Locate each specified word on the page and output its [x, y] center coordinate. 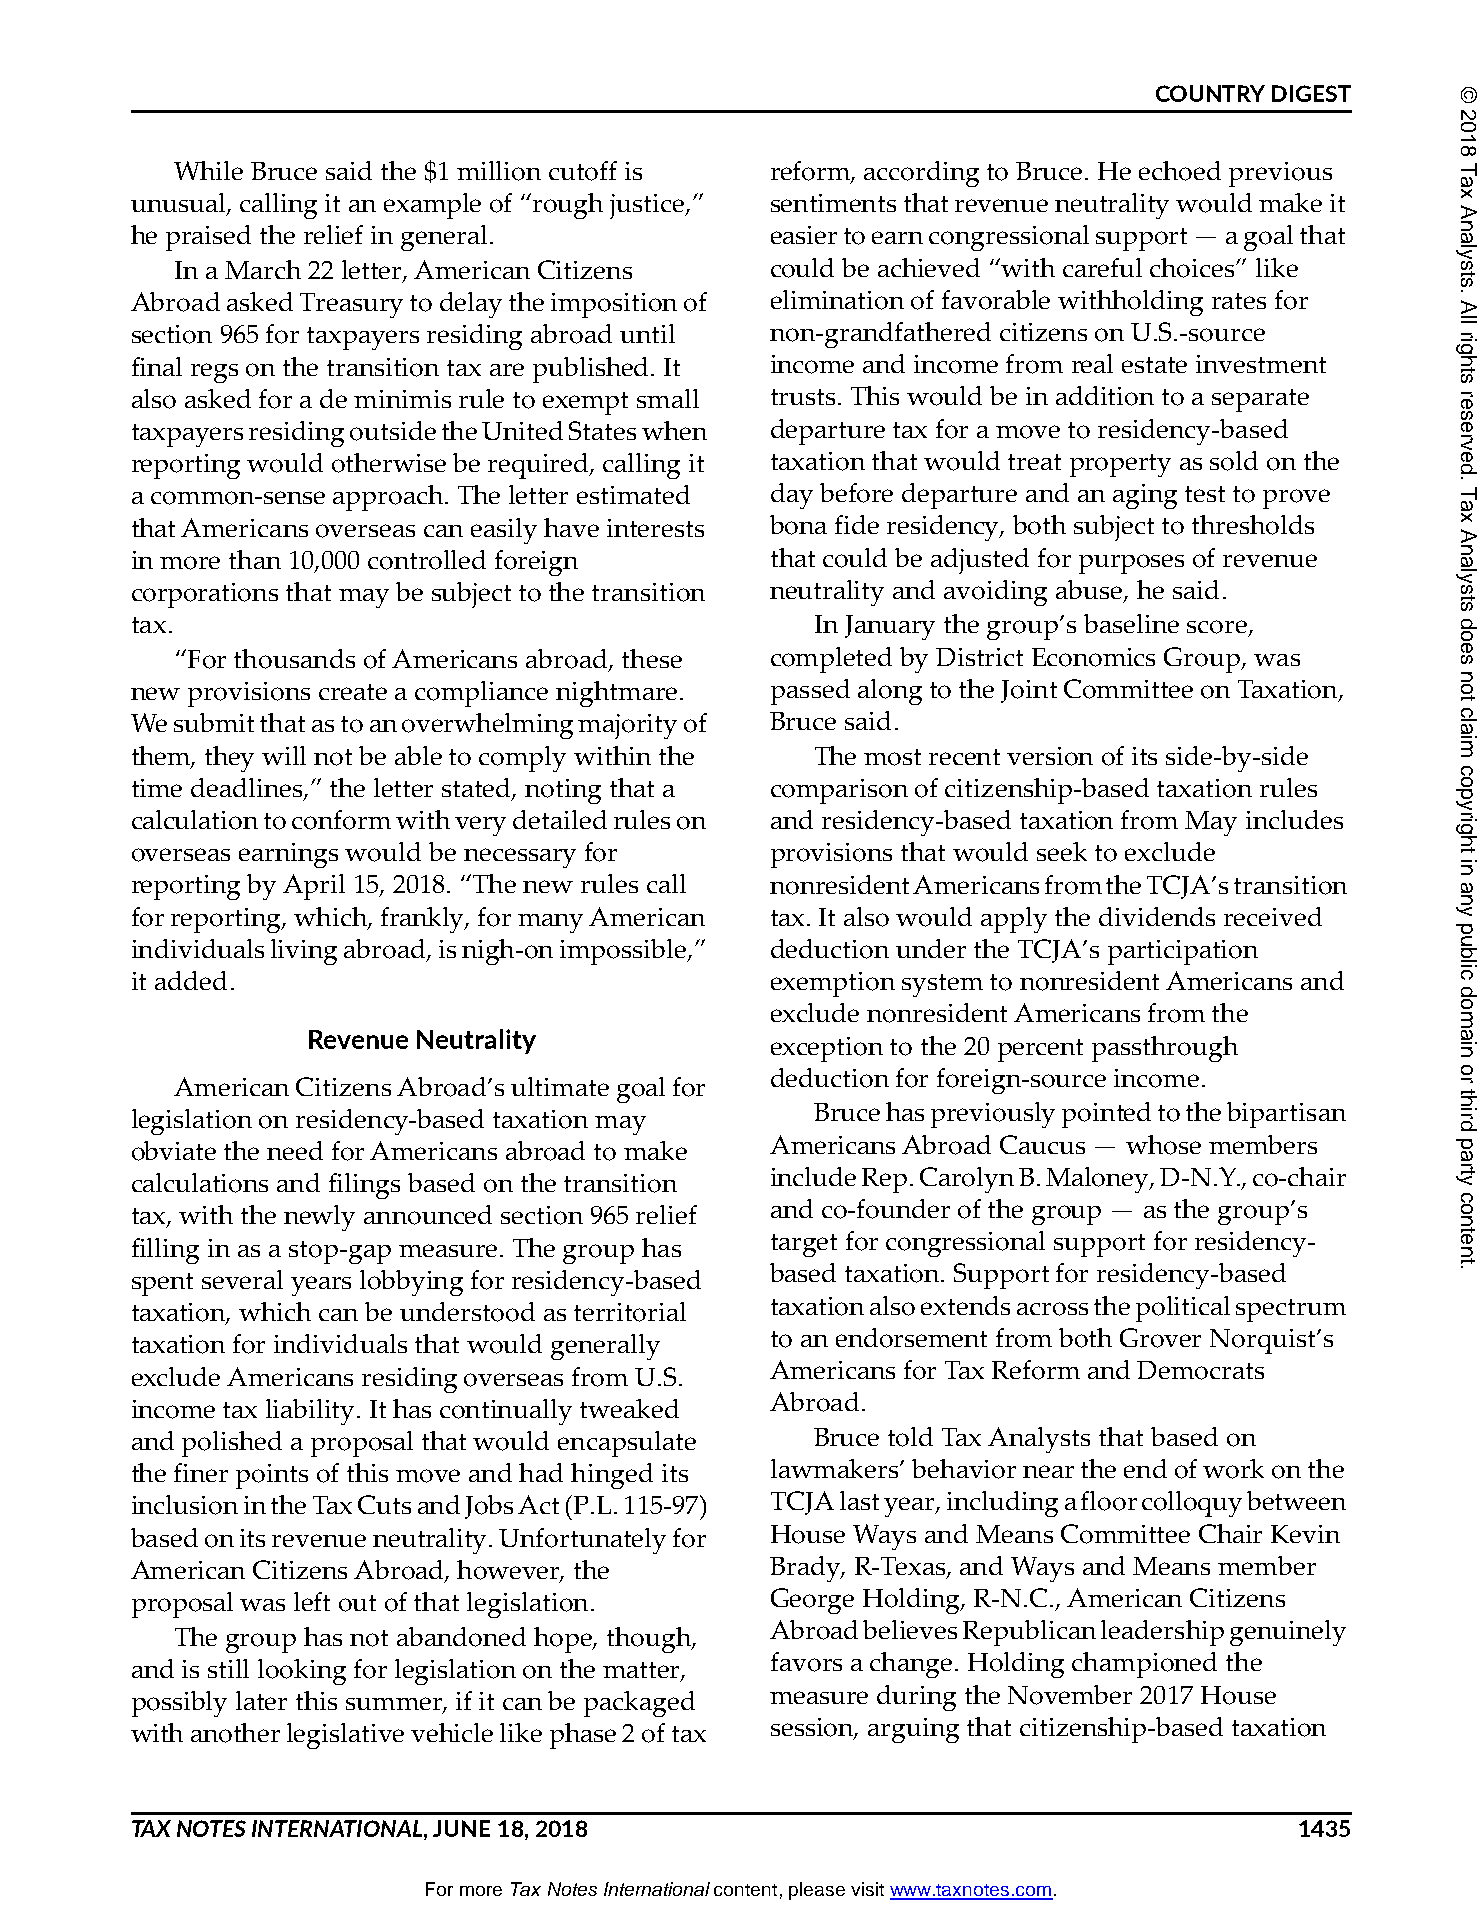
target [804, 1245]
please [817, 1891]
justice [648, 206]
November [1070, 1695]
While [208, 170]
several [242, 1279]
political [1183, 1309]
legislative [345, 1736]
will [284, 755]
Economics [1093, 657]
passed [810, 692]
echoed [1180, 171]
